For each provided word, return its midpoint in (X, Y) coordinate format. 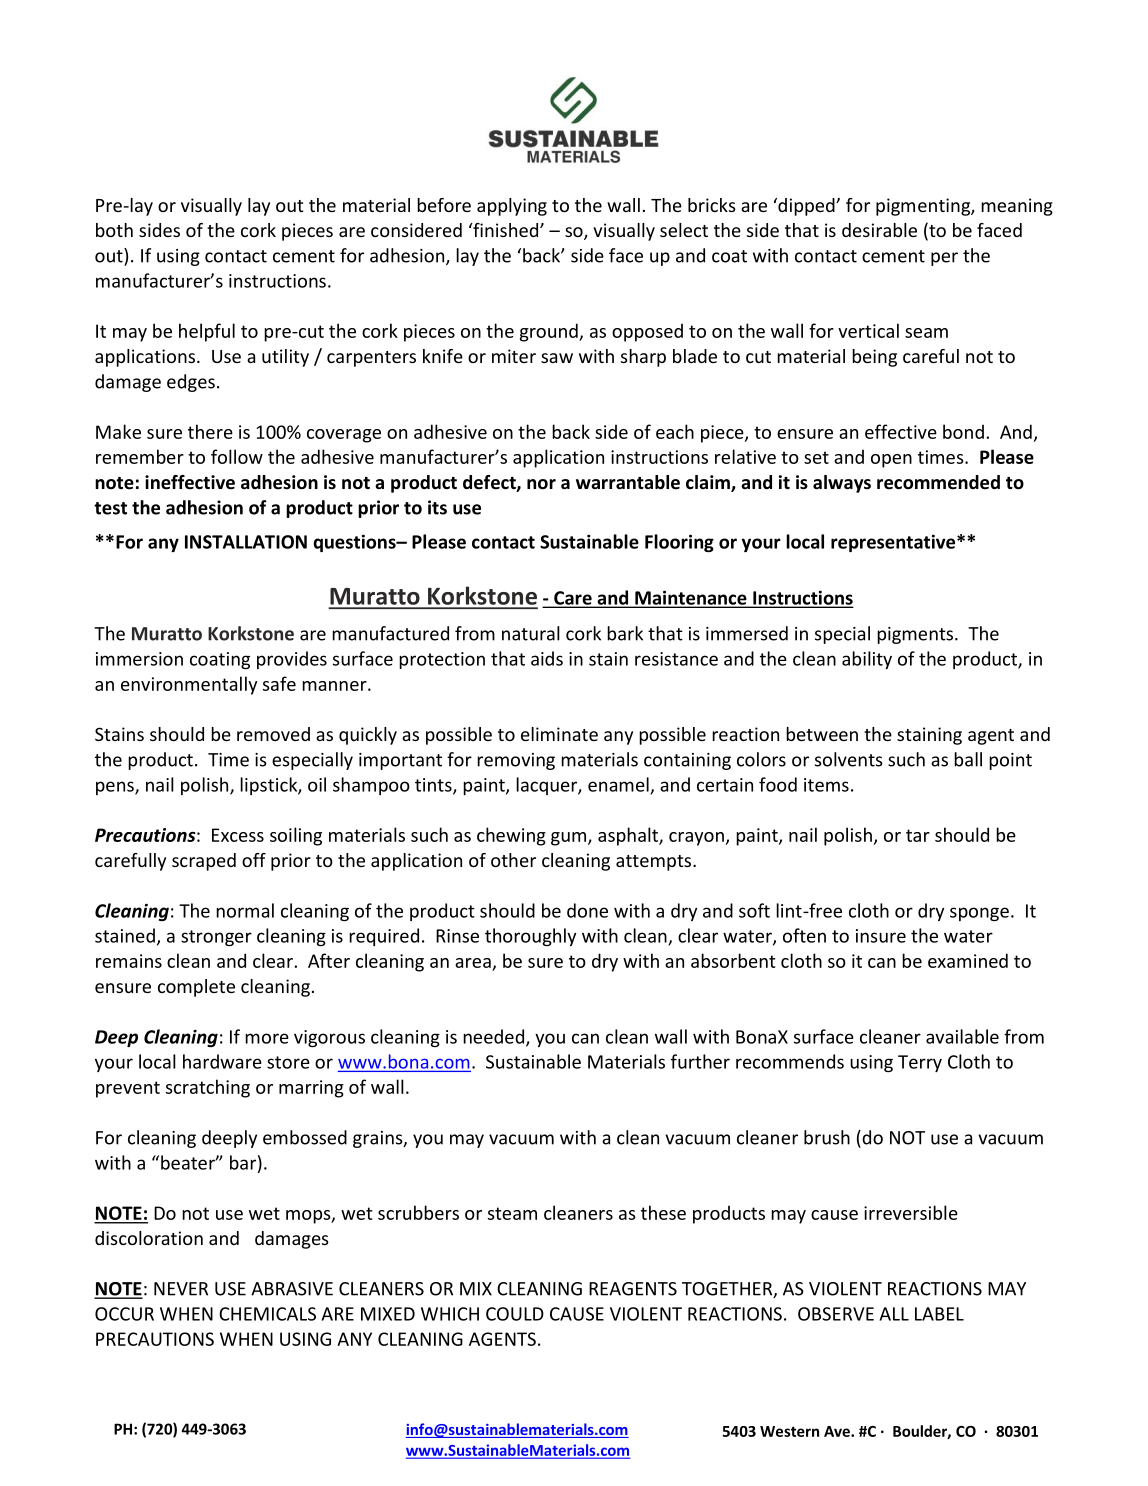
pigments (916, 635)
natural (531, 633)
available (962, 1036)
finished (506, 230)
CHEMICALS (267, 1314)
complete (196, 988)
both (114, 230)
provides (292, 660)
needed (493, 1036)
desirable (879, 230)
